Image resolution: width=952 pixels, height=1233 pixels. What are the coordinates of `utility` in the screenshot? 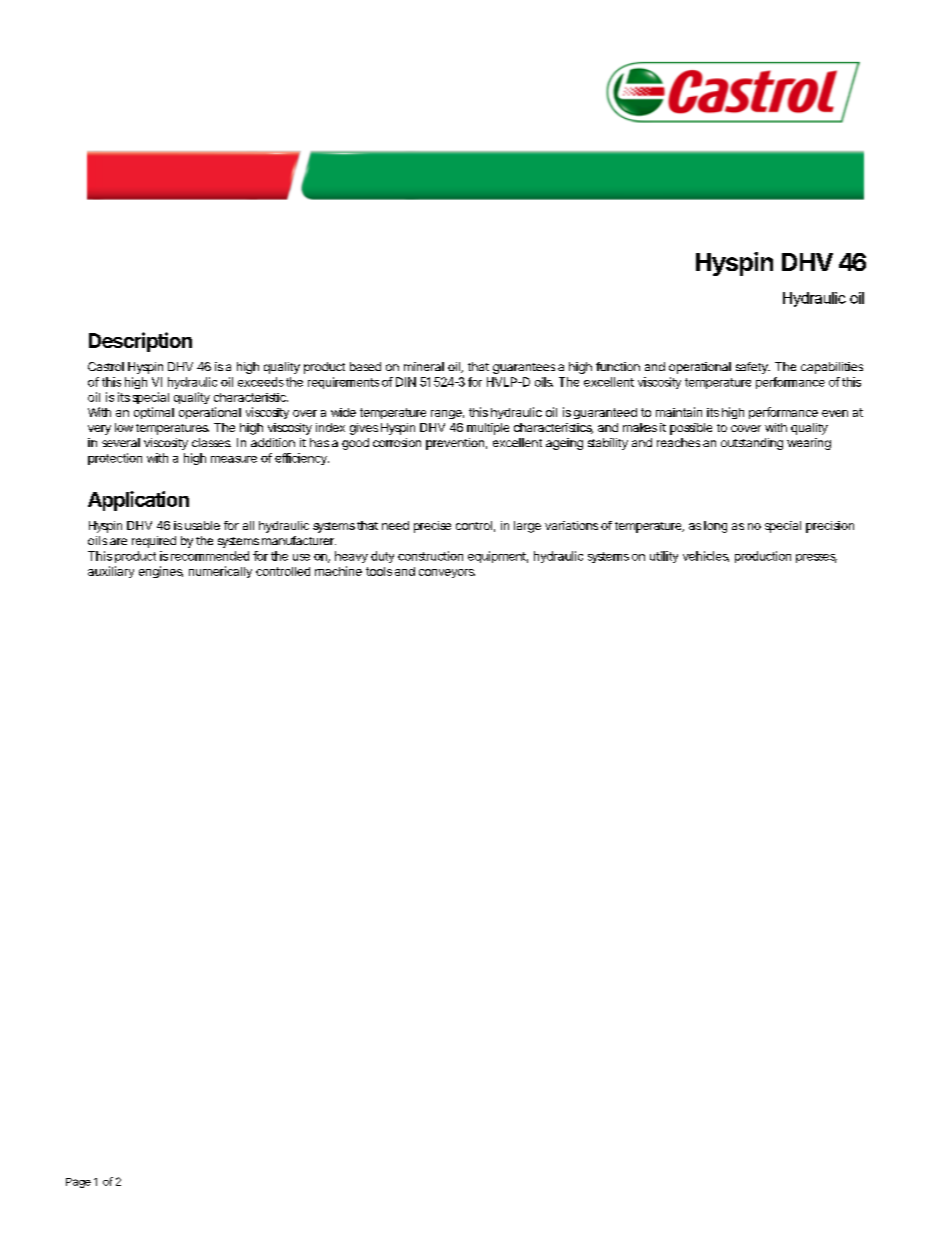 It's located at (664, 557).
